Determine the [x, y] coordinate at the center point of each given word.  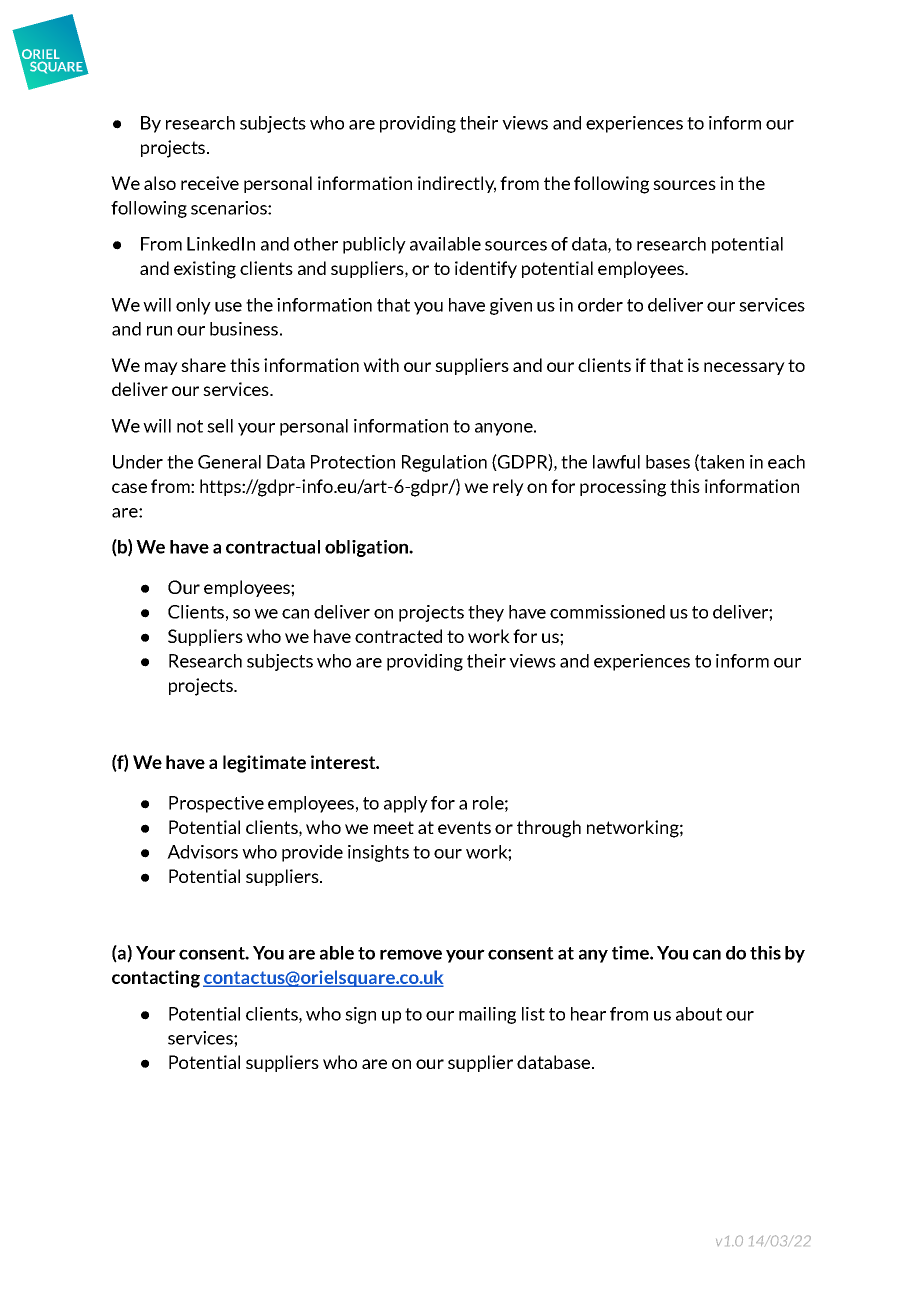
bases [668, 462]
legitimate [264, 764]
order [600, 305]
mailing [487, 1015]
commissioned [607, 612]
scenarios [230, 208]
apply [406, 804]
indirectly [457, 184]
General [229, 462]
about [699, 1014]
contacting [156, 979]
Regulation [444, 463]
